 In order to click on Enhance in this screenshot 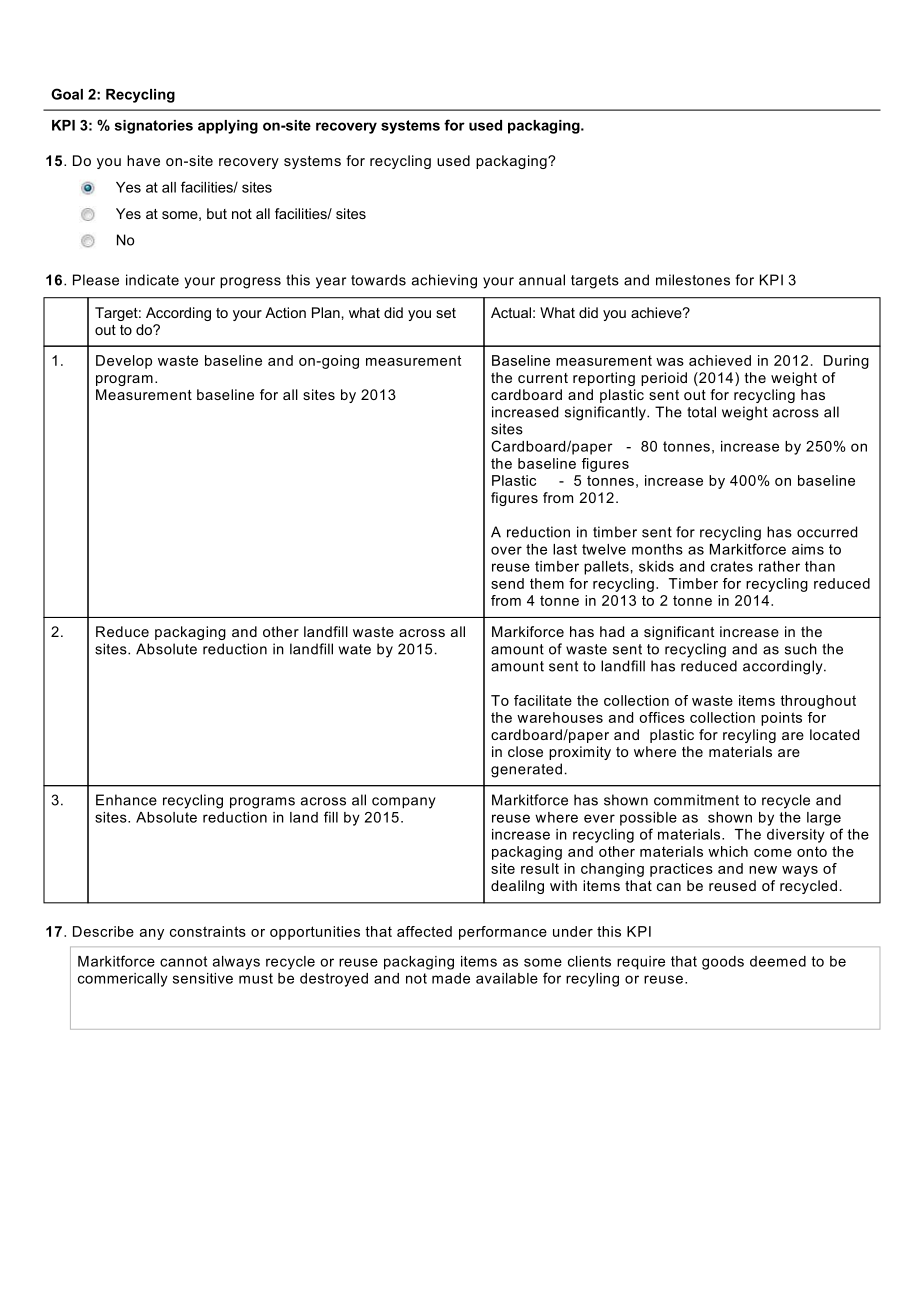, I will do `click(126, 800)`.
